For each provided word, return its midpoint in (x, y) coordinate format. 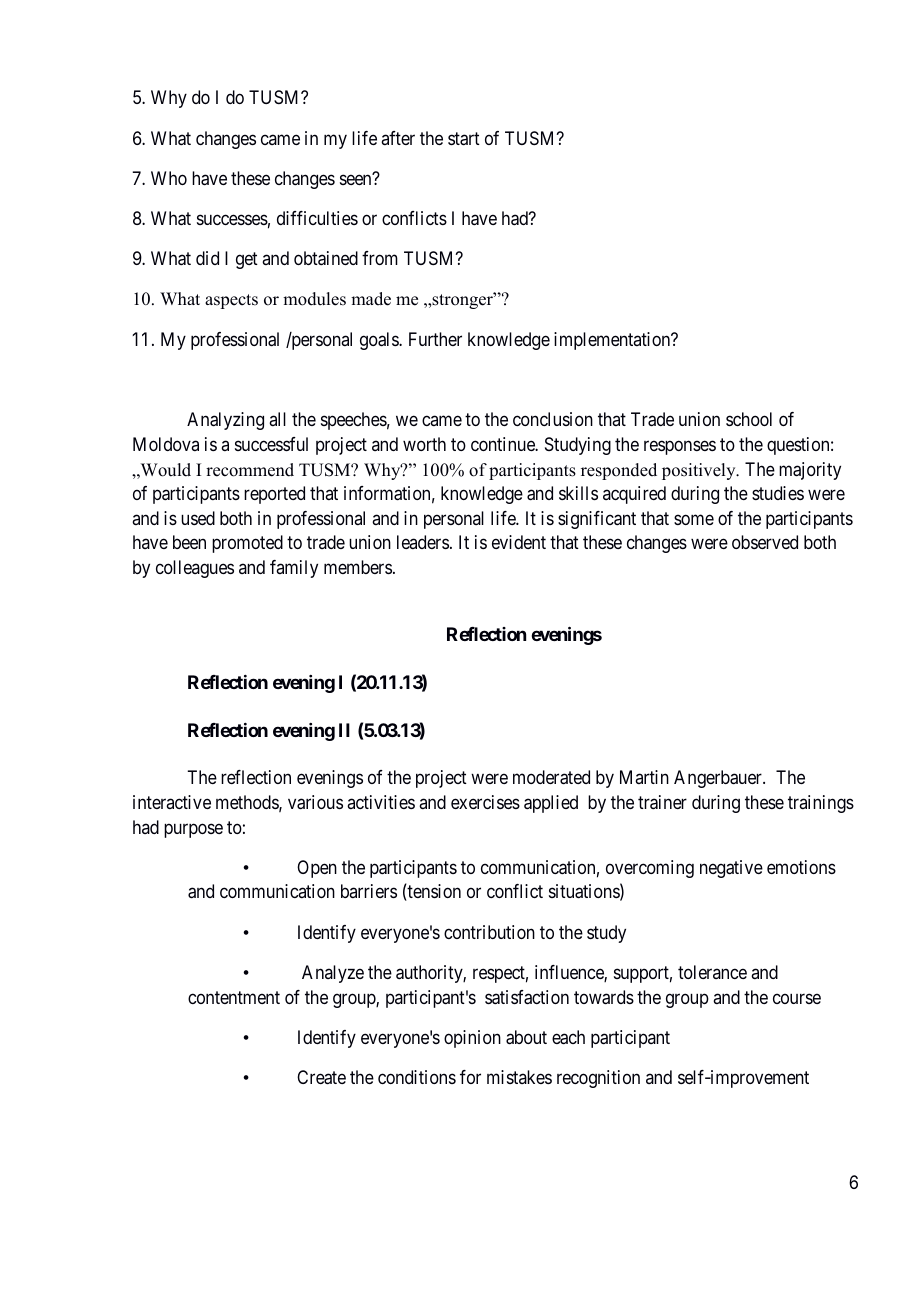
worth (424, 444)
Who (169, 178)
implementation (613, 341)
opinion (472, 1039)
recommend (250, 470)
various (315, 802)
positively (700, 471)
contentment (234, 997)
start (464, 139)
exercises (485, 802)
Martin (644, 777)
